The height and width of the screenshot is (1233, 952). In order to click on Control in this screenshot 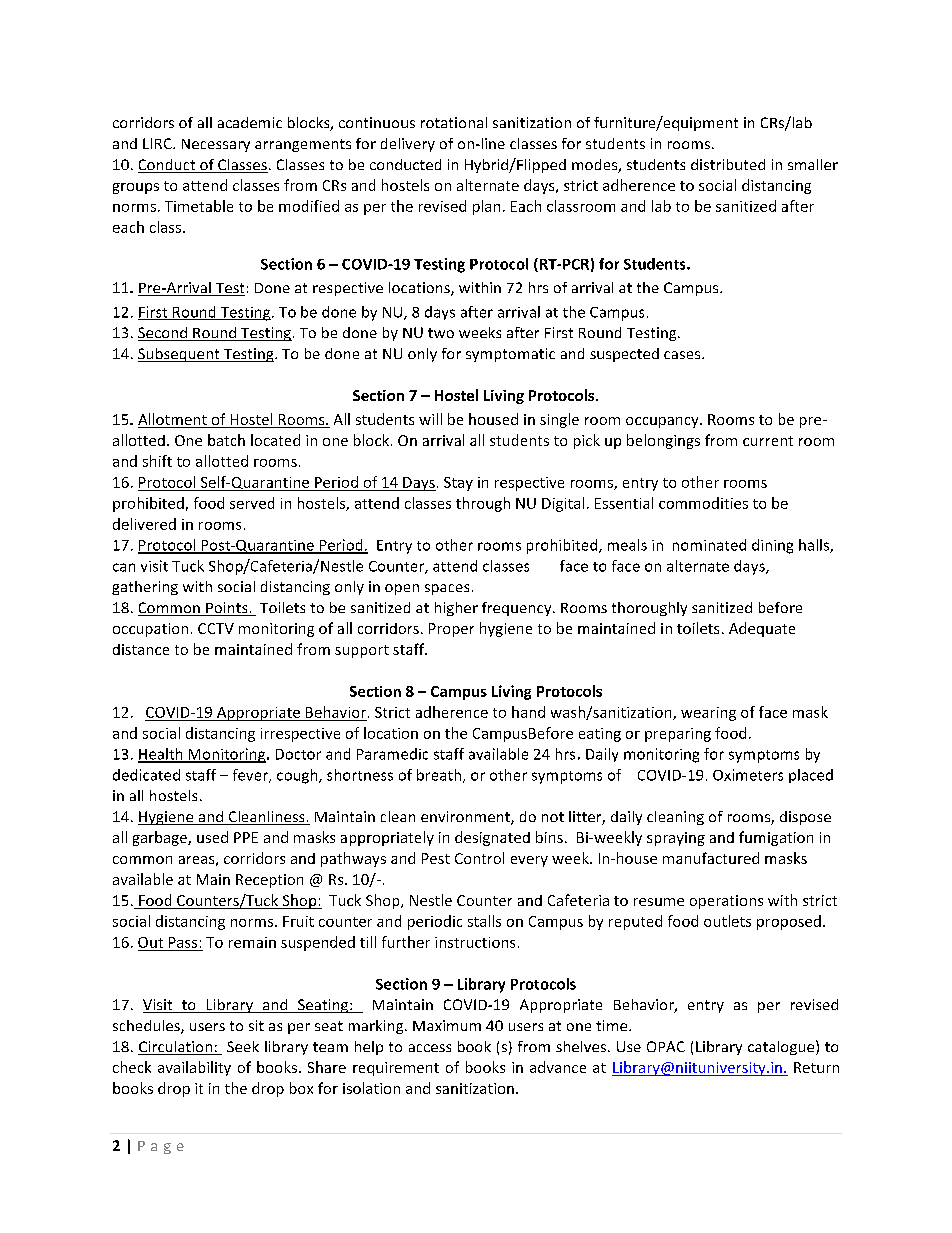, I will do `click(479, 858)`.
